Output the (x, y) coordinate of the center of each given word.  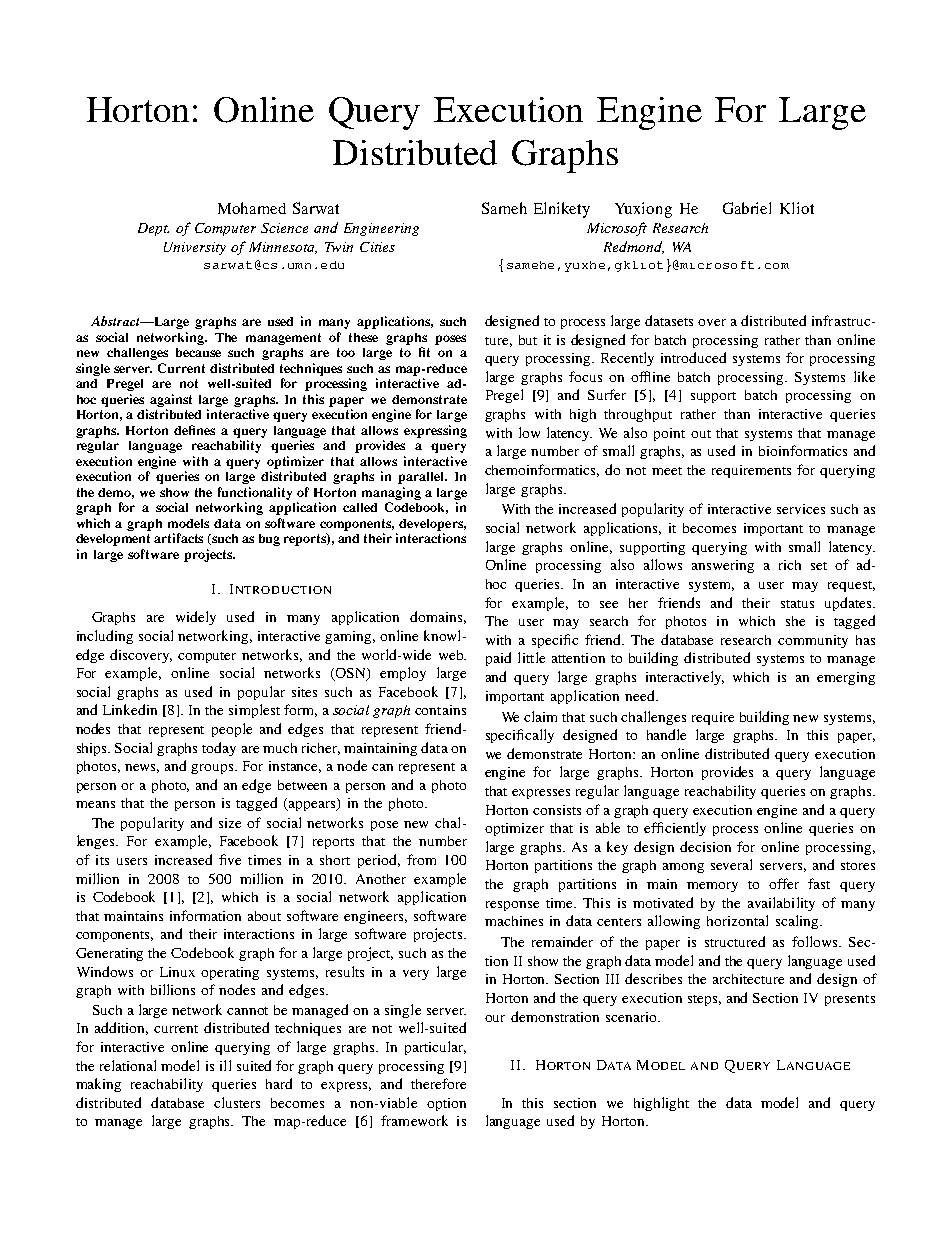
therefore (438, 1083)
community (813, 641)
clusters (237, 1102)
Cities (377, 247)
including (105, 637)
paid (498, 659)
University (195, 248)
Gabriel (747, 208)
